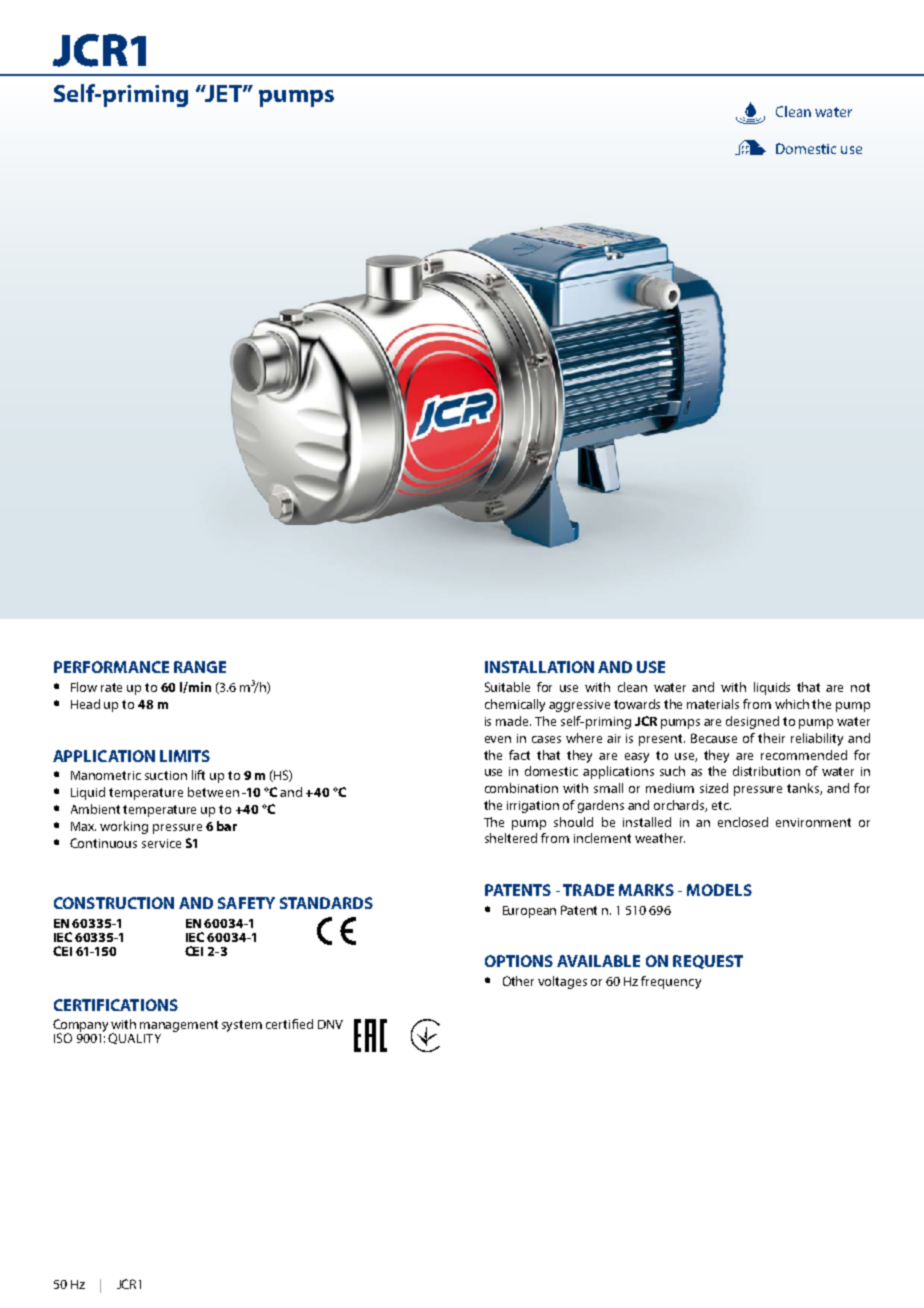 The width and height of the screenshot is (924, 1308). What do you see at coordinates (111, 687) in the screenshot?
I see `rate` at bounding box center [111, 687].
